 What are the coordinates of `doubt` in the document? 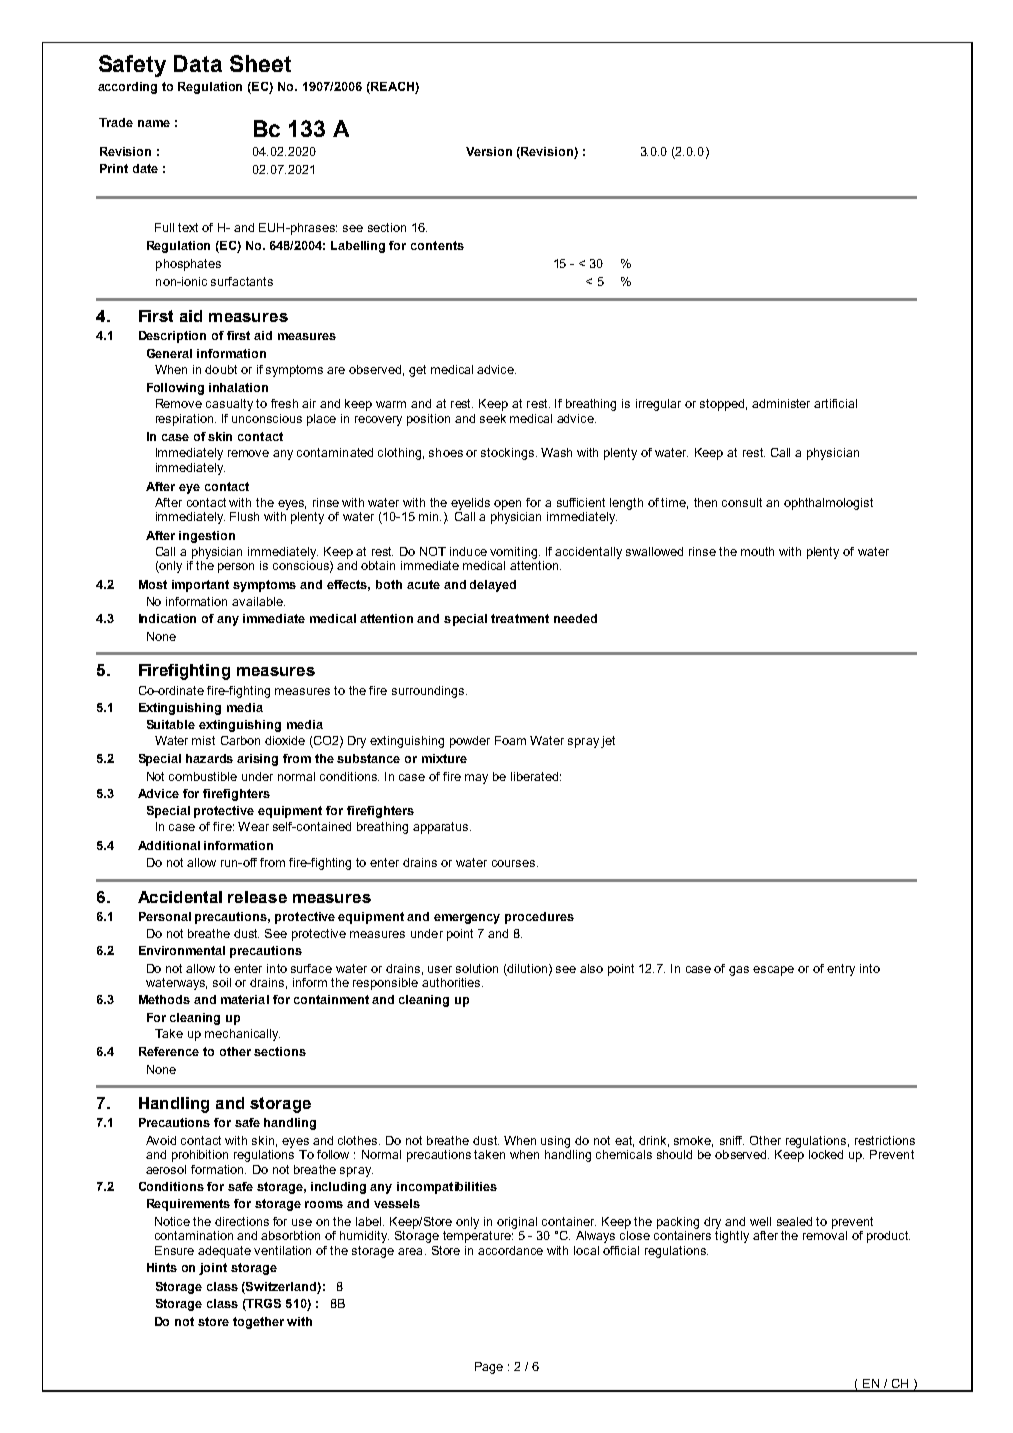 It's located at (221, 369).
